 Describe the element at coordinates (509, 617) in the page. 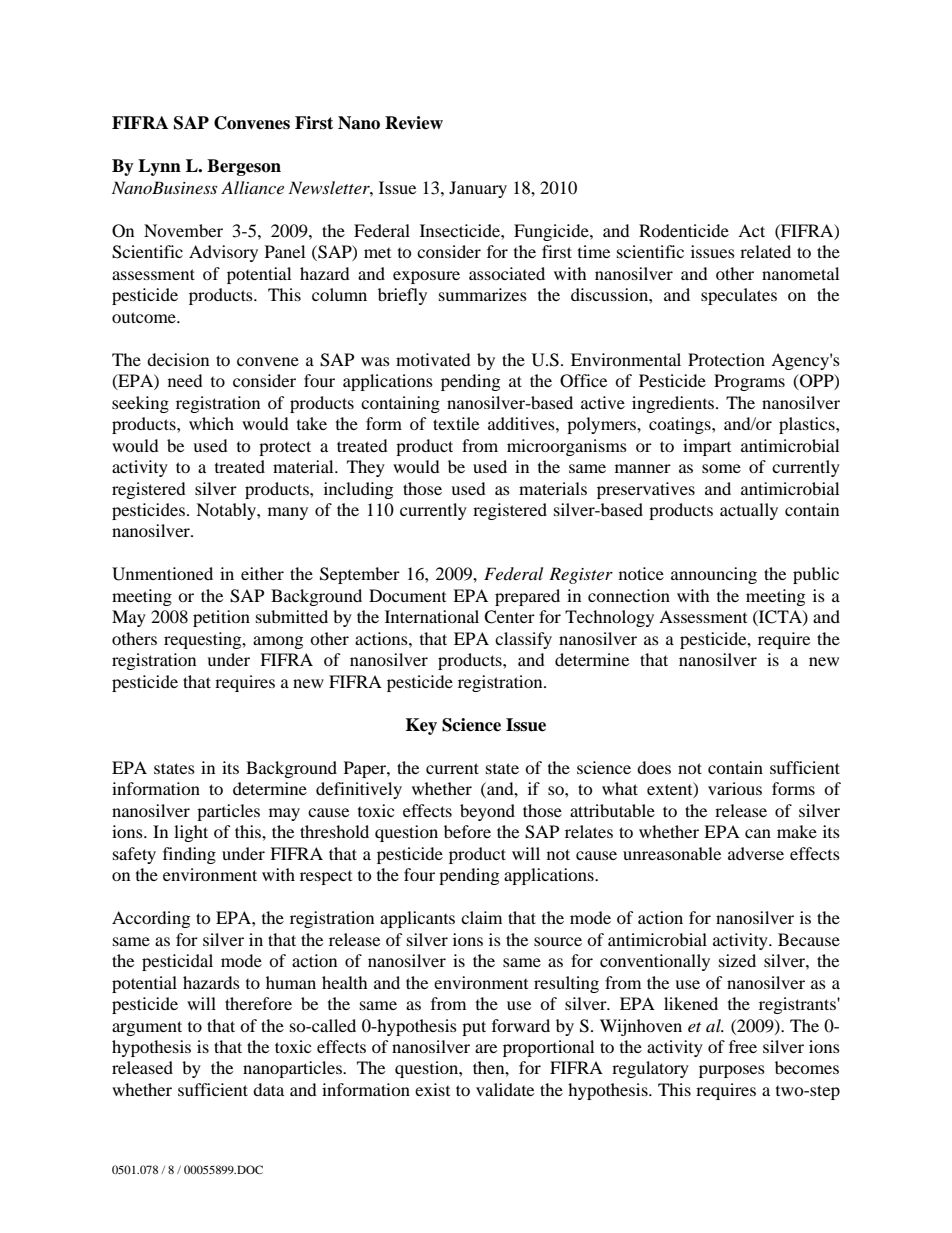

I see `Center` at that location.
